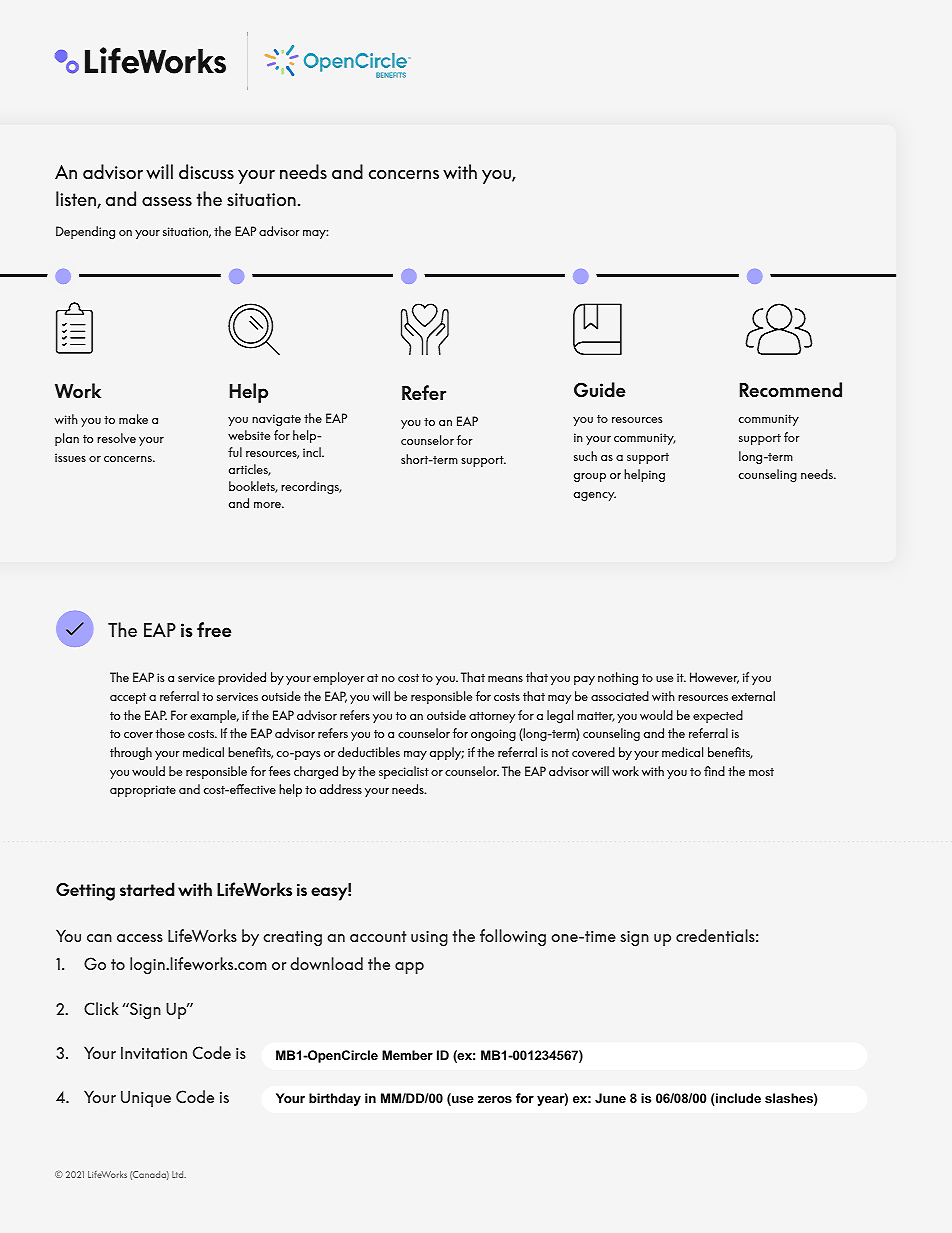 The height and width of the screenshot is (1233, 952). What do you see at coordinates (167, 201) in the screenshot?
I see `assess` at bounding box center [167, 201].
